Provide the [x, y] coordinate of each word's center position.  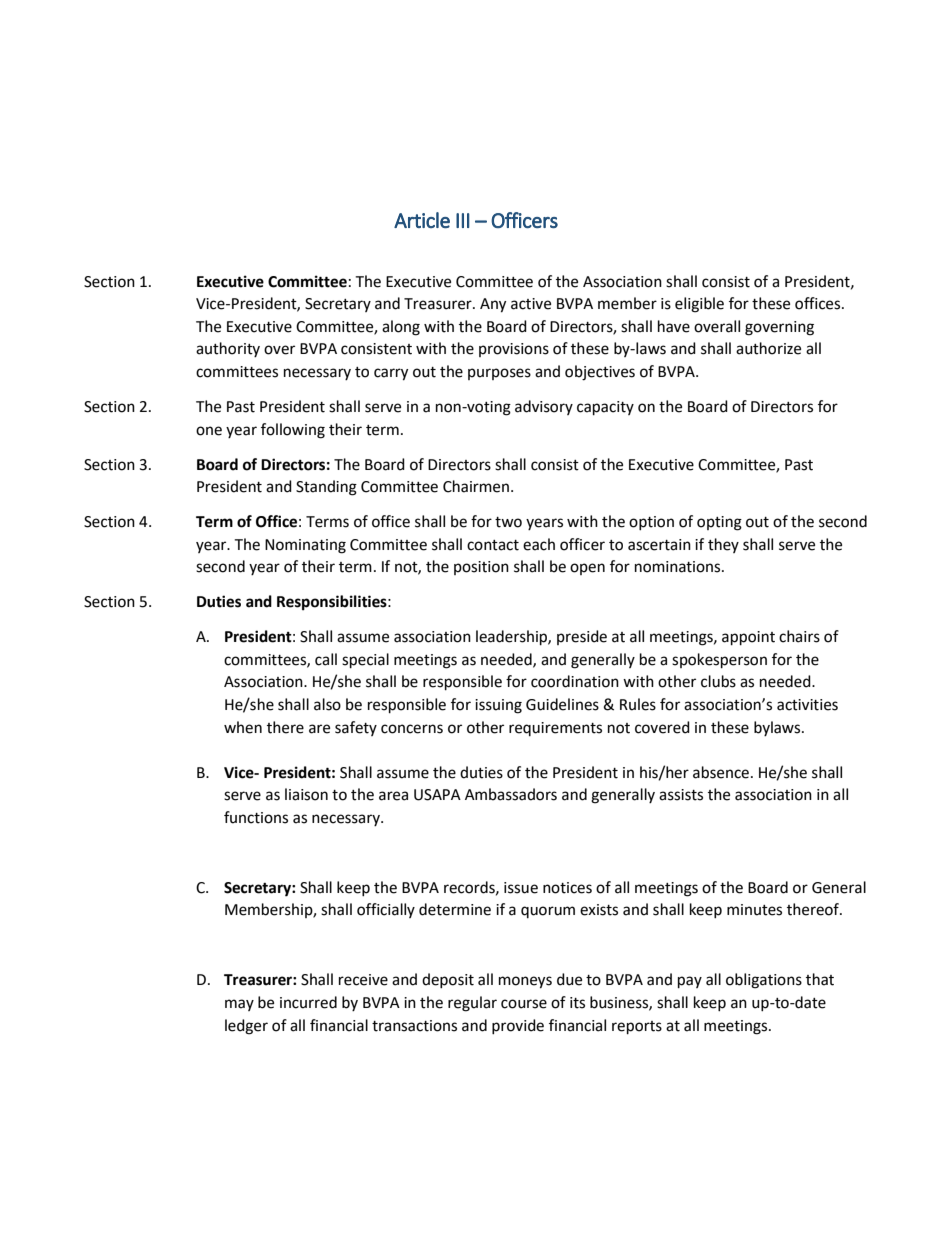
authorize [768, 348]
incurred [308, 1002]
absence [721, 772]
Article [422, 220]
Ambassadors [511, 794]
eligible [699, 305]
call [326, 659]
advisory [544, 407]
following [293, 431]
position [481, 568]
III [463, 220]
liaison [306, 794]
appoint [748, 638]
